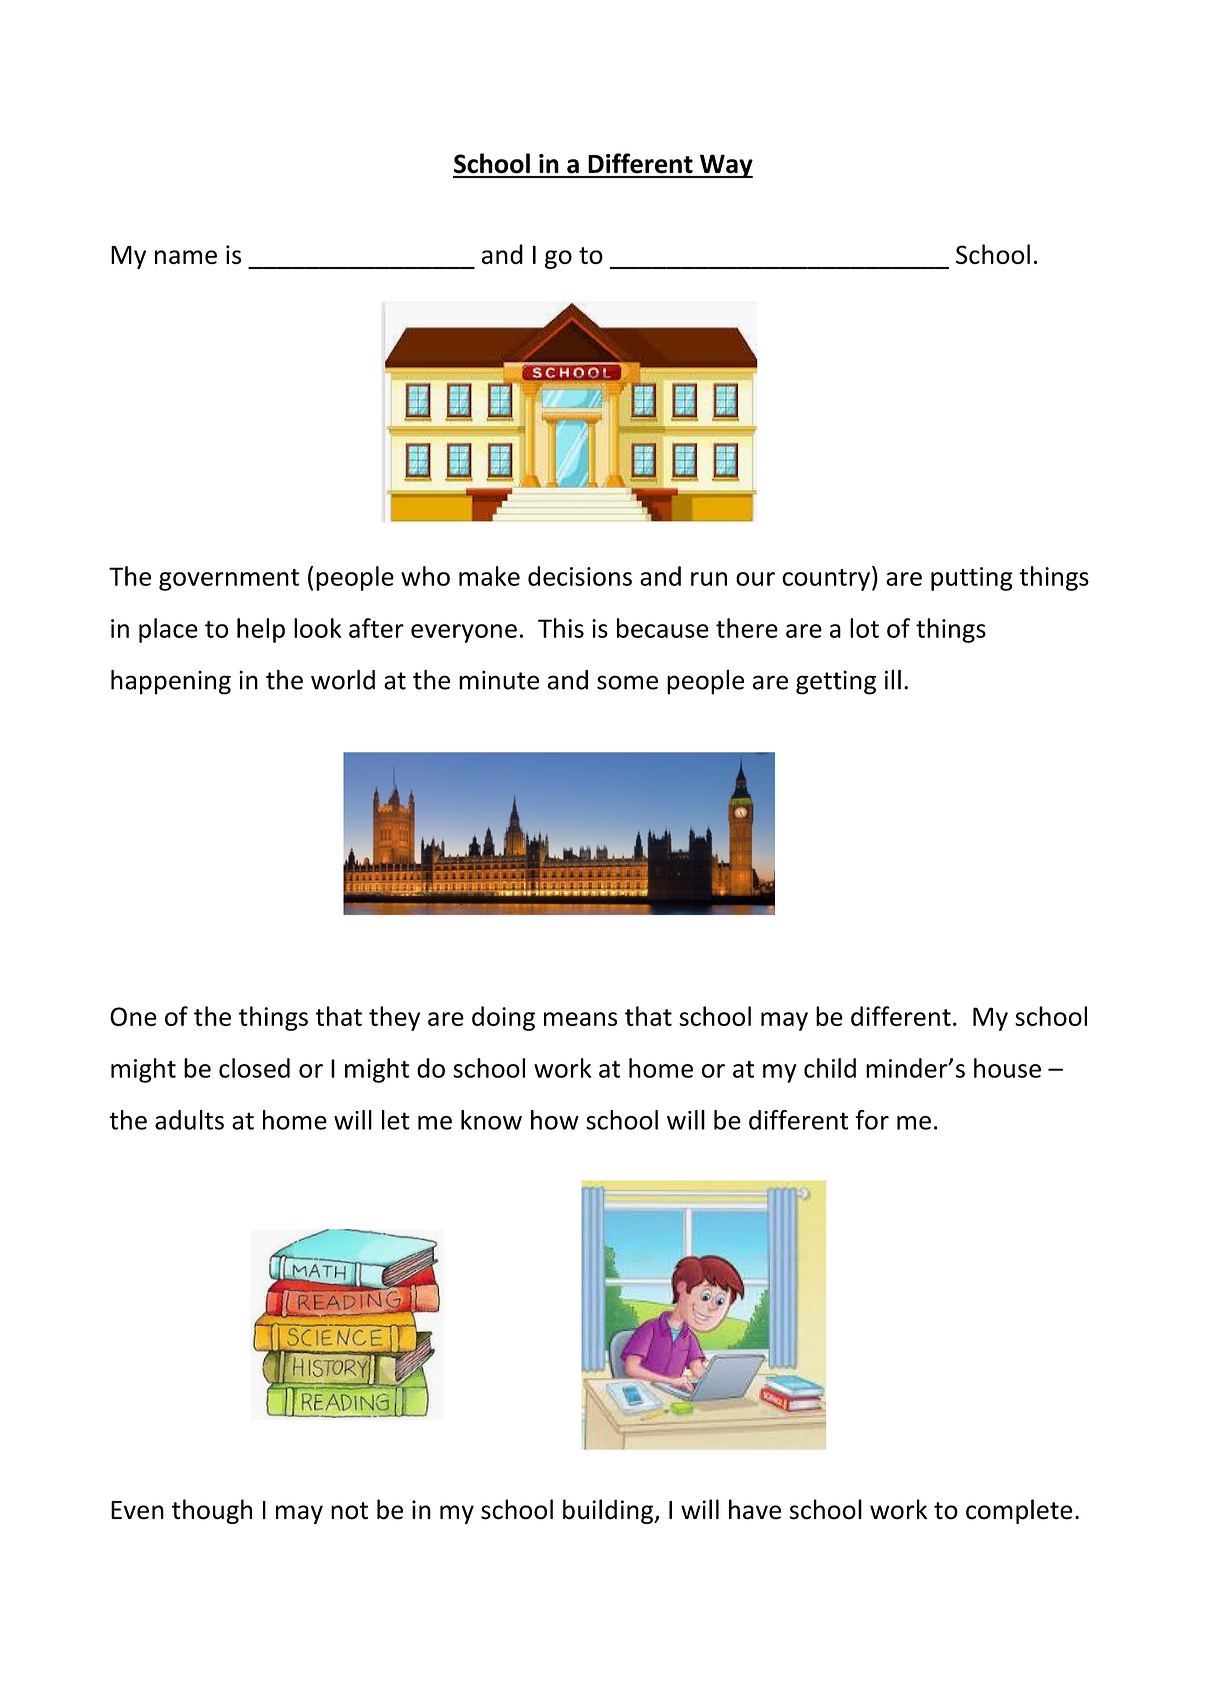 This image has width=1206, height=1706. I want to click on some, so click(627, 682).
